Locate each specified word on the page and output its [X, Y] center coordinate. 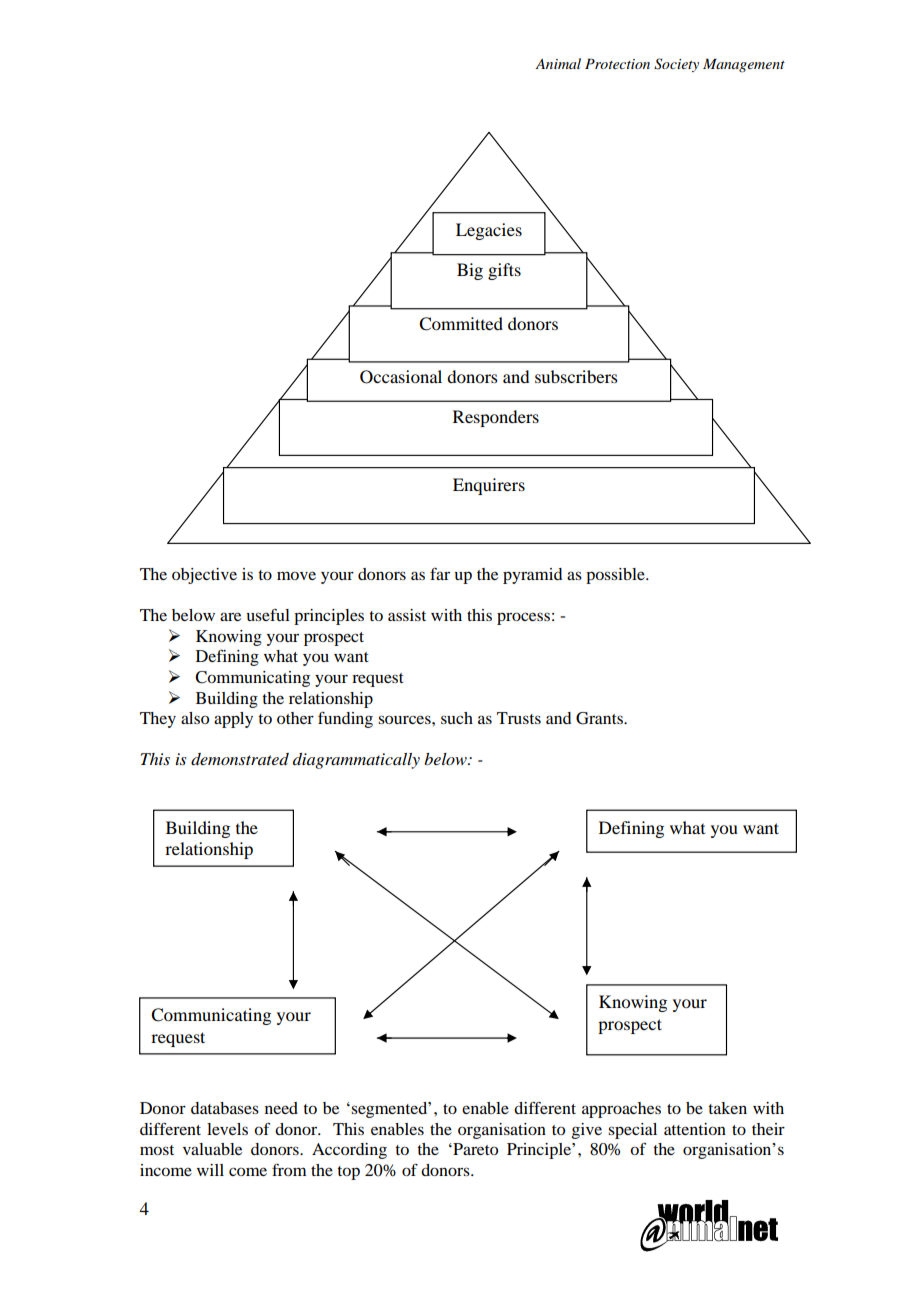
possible [616, 576]
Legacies [489, 231]
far [440, 574]
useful [268, 615]
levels [227, 1129]
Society [676, 65]
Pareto [474, 1149]
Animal [558, 63]
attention [695, 1129]
